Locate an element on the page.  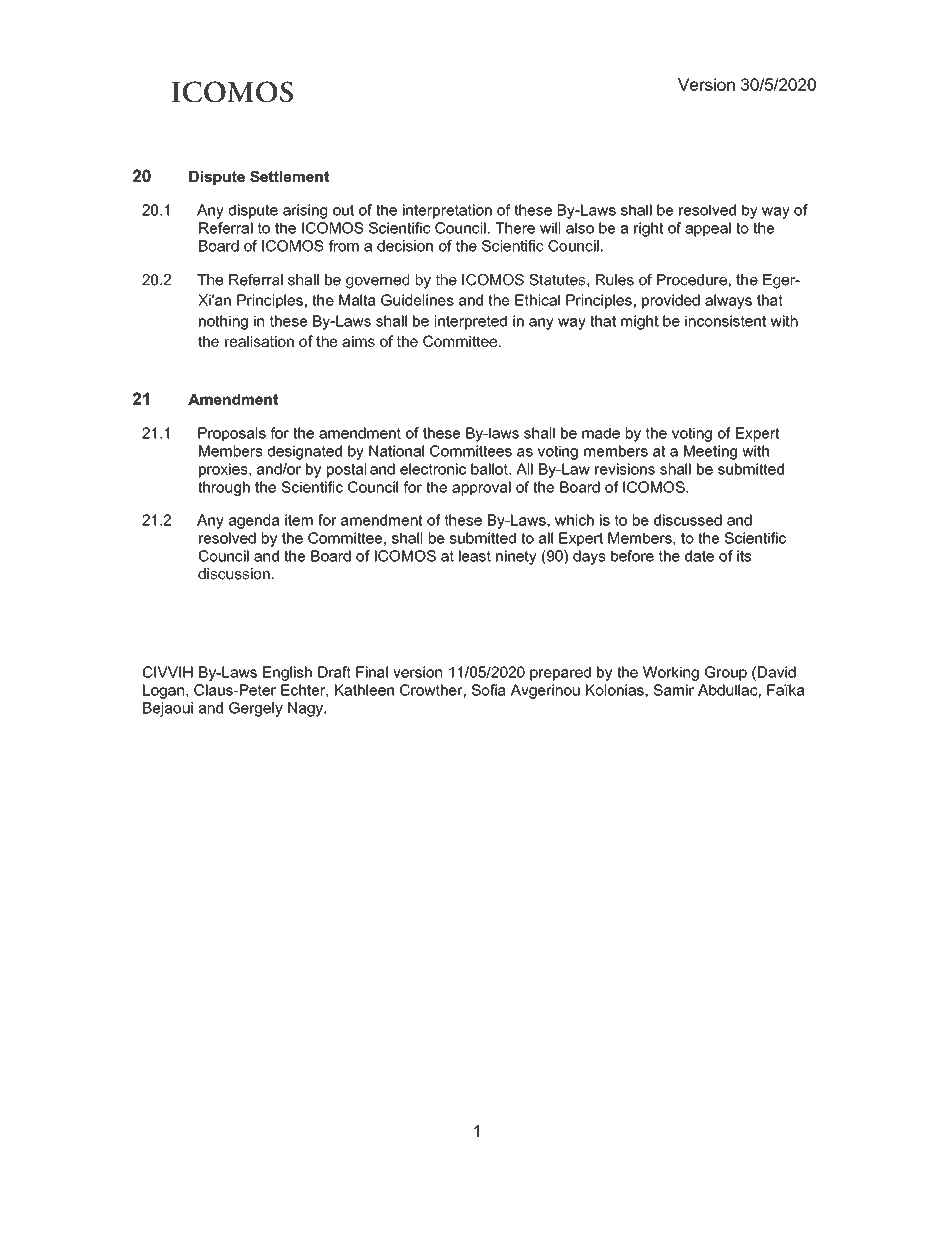
ninety is located at coordinates (516, 557).
